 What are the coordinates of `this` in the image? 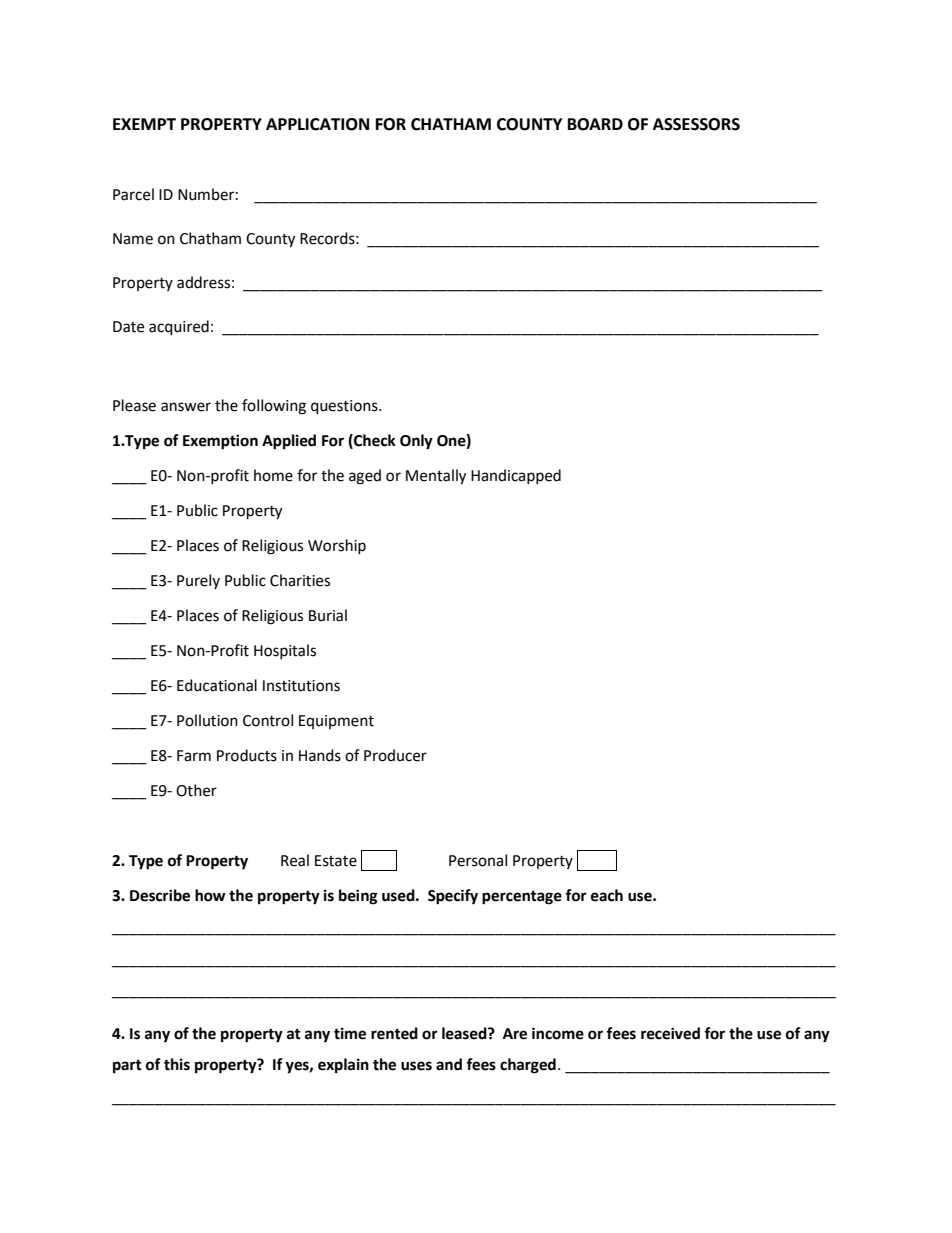 It's located at (177, 1064).
